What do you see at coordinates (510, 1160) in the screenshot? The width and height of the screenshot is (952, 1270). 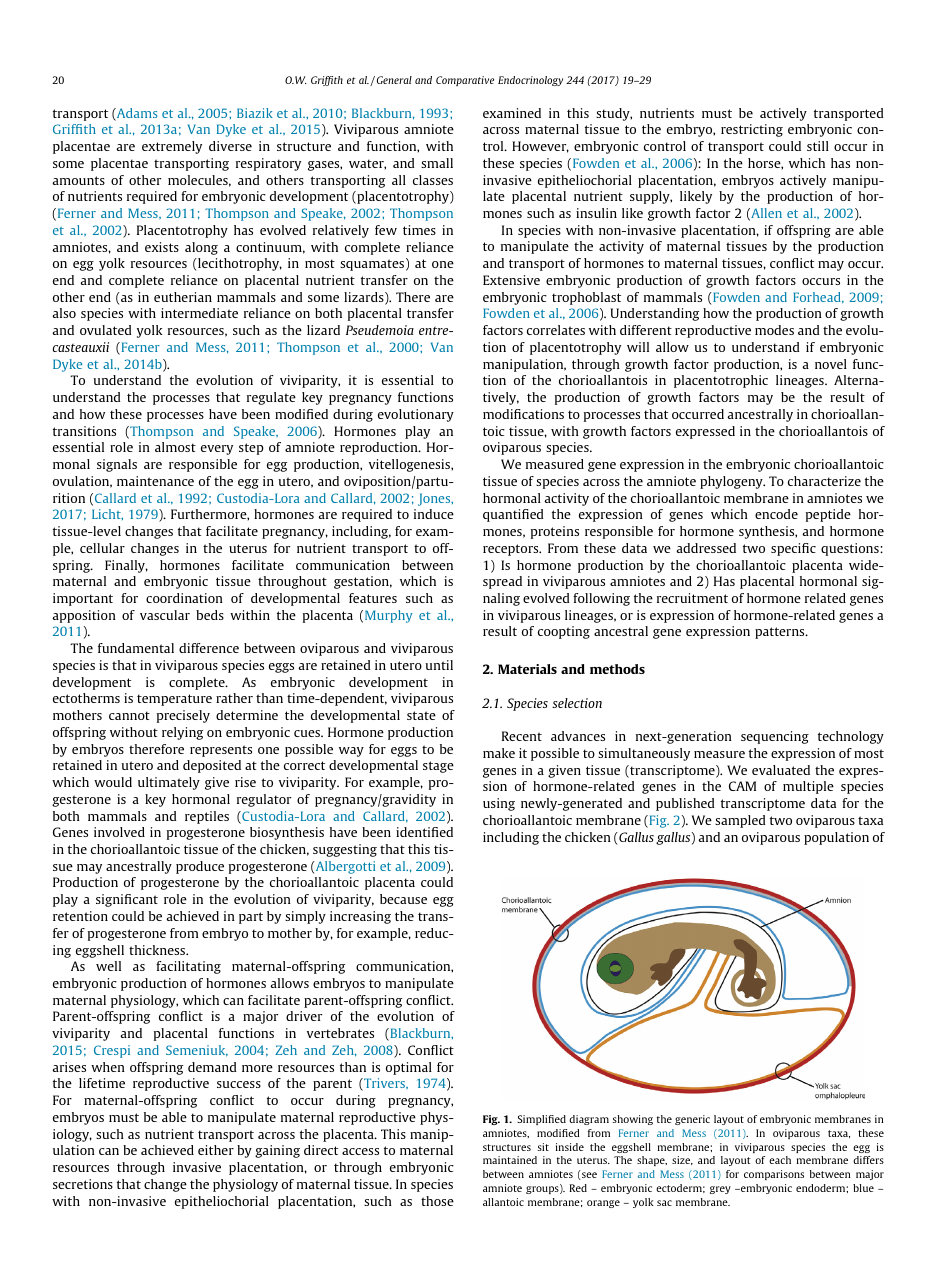 I see `maintained` at bounding box center [510, 1160].
